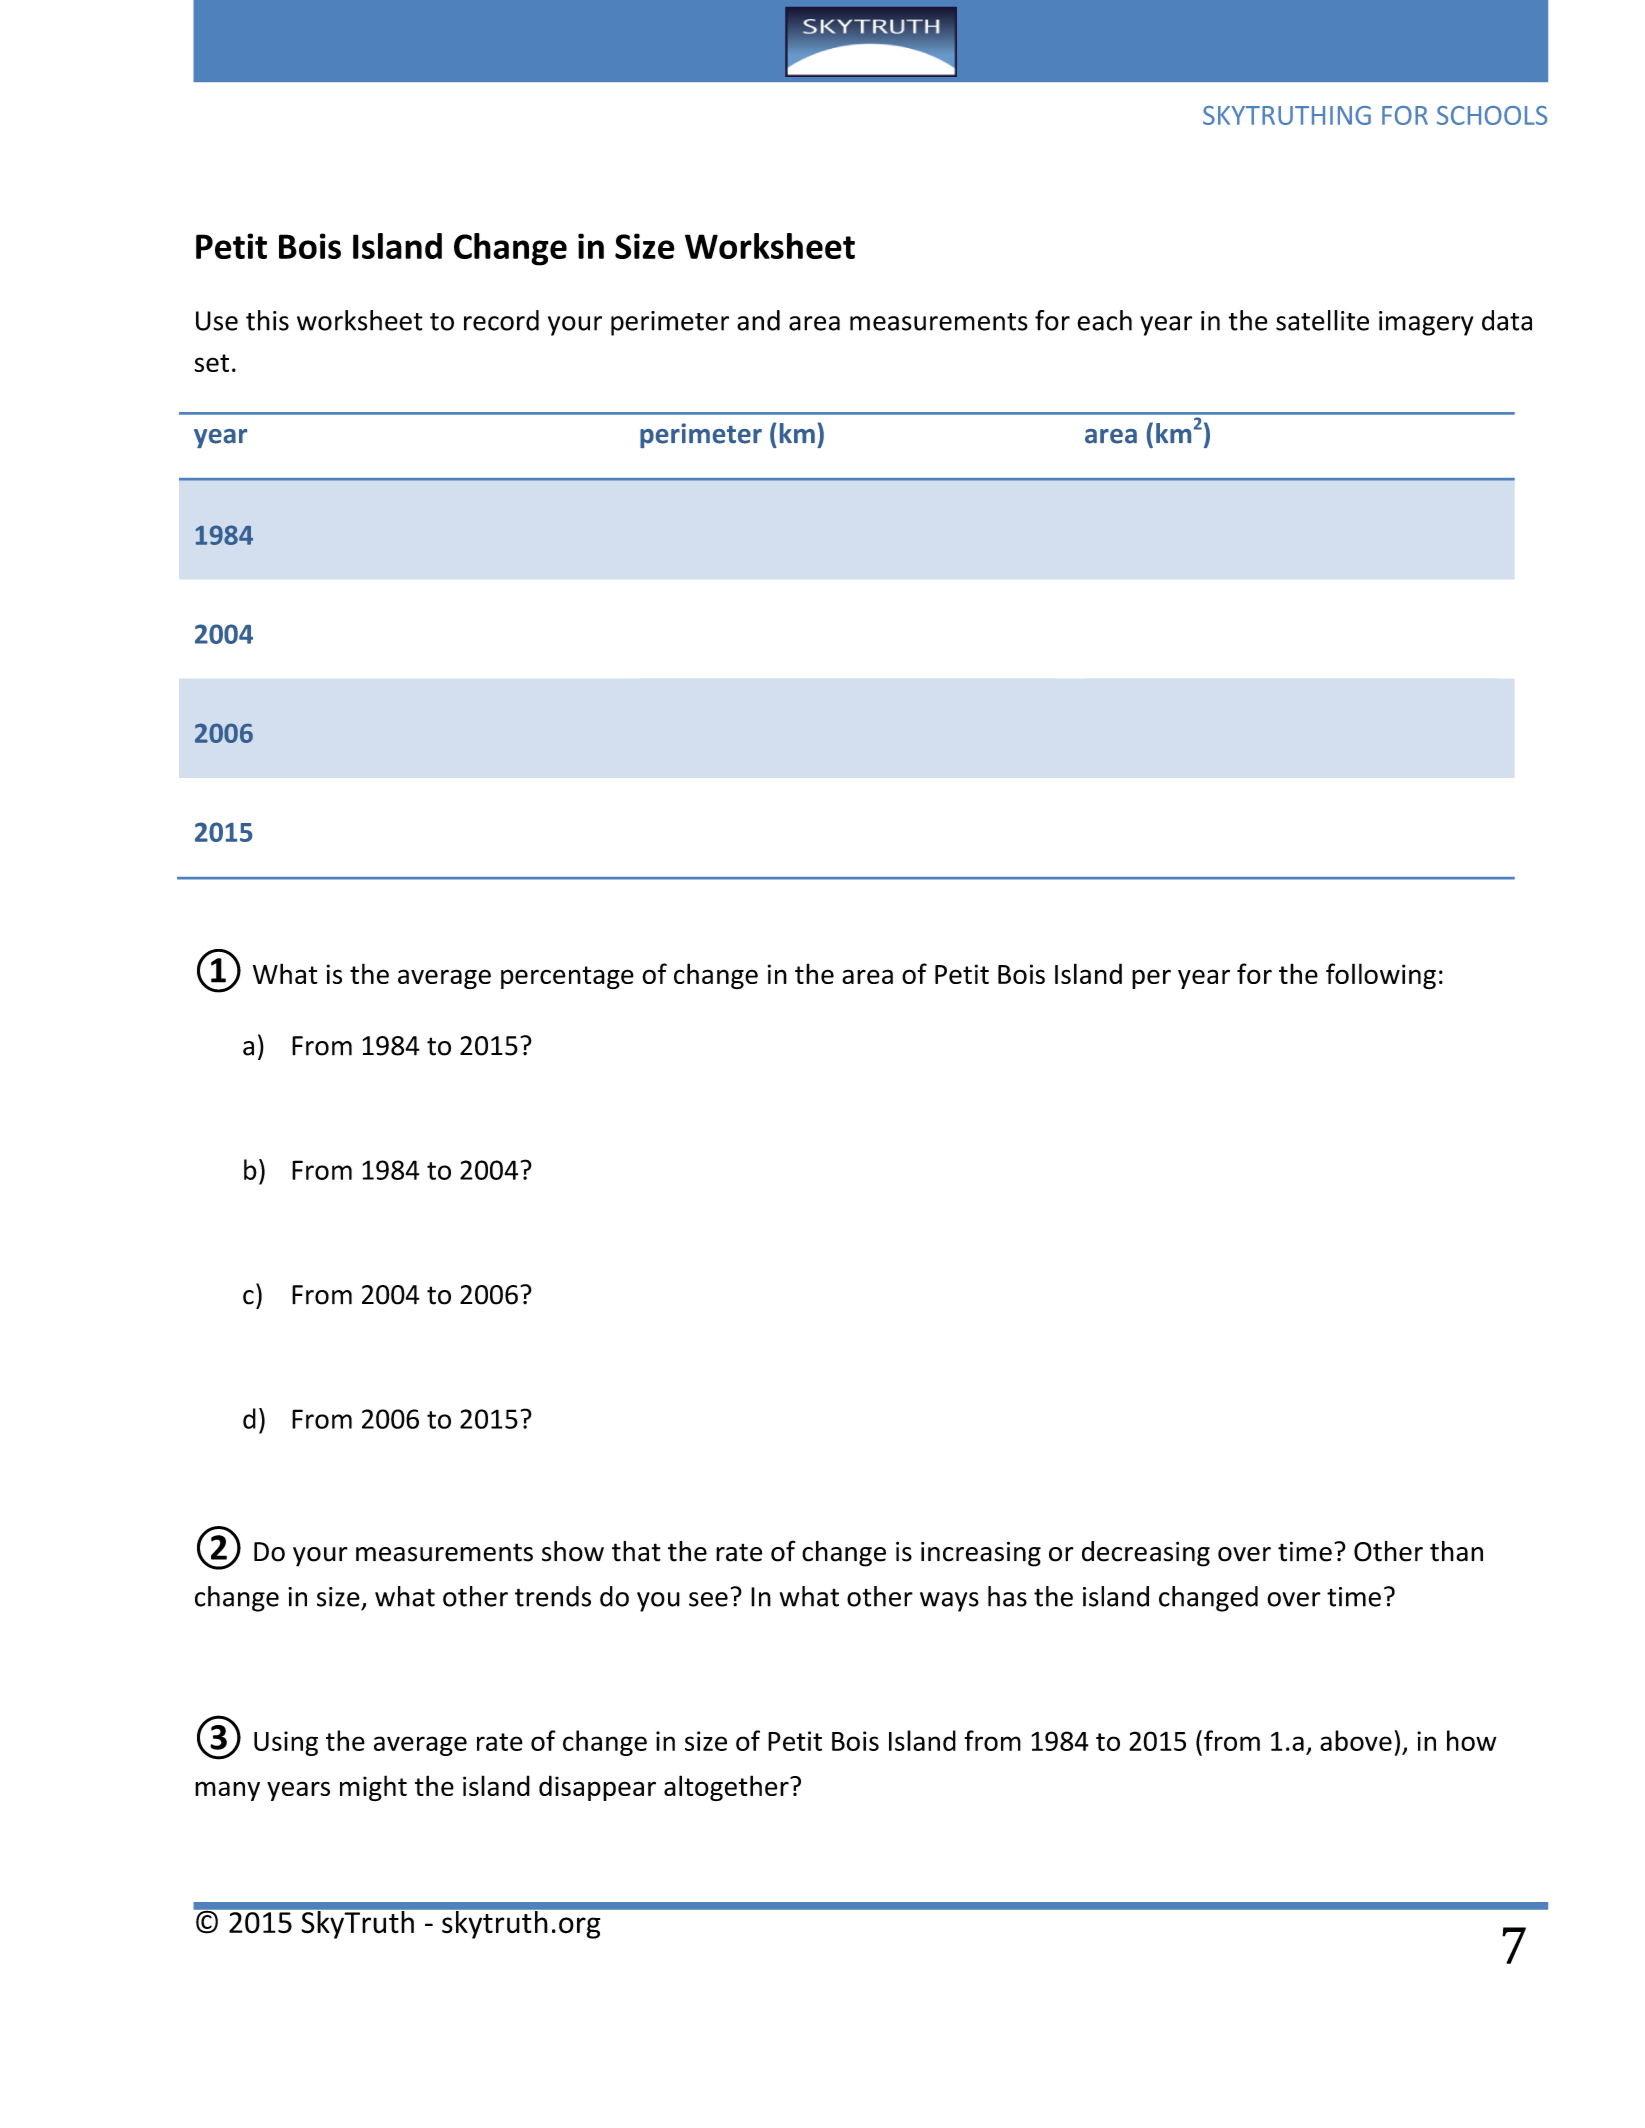  Describe the element at coordinates (1456, 1551) in the screenshot. I see `than` at that location.
